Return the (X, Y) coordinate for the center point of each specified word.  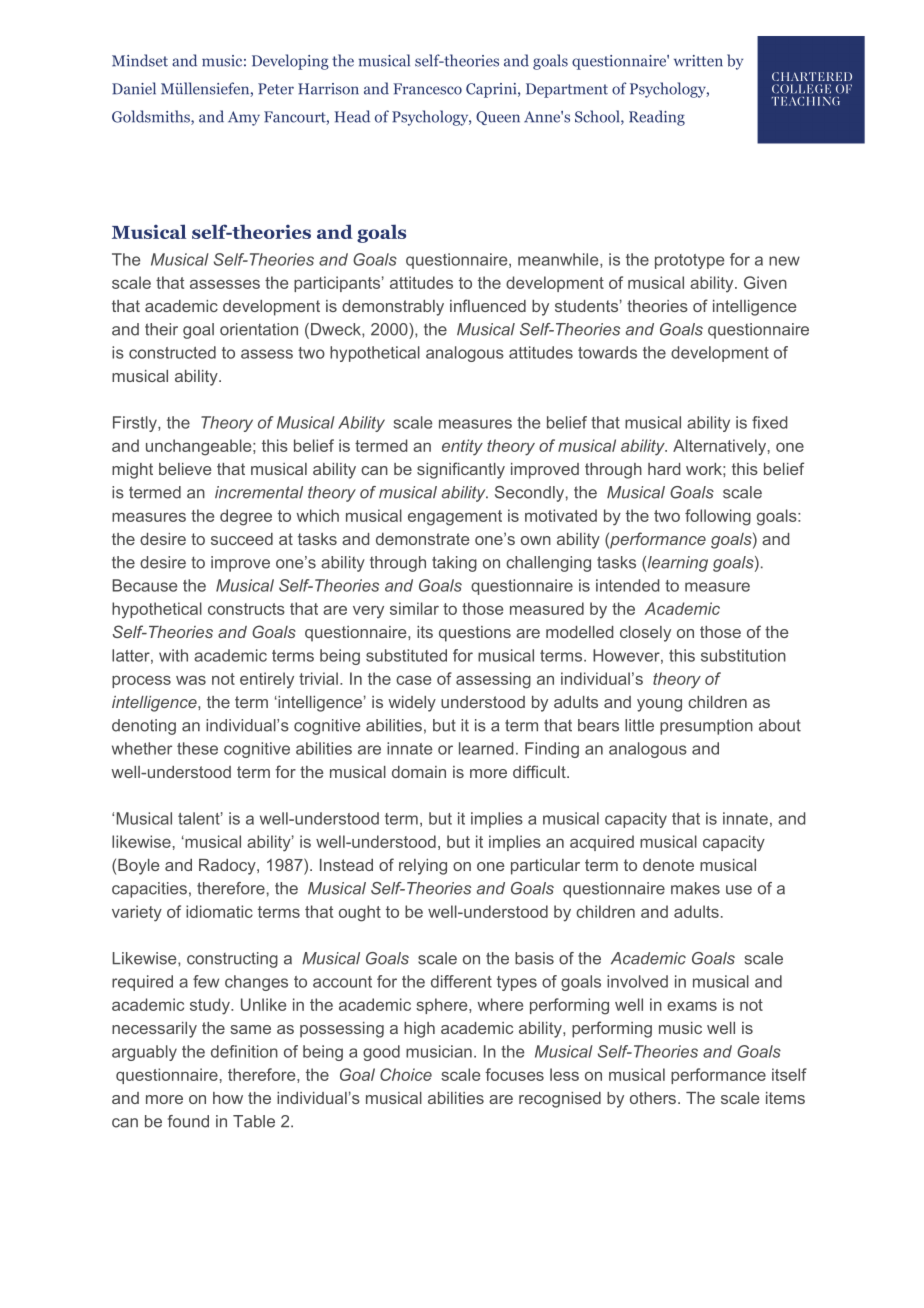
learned (486, 748)
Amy (244, 118)
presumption (706, 727)
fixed (769, 422)
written (698, 61)
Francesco (427, 89)
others (654, 1098)
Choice (406, 1074)
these (197, 748)
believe (185, 469)
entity (462, 447)
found (188, 1121)
